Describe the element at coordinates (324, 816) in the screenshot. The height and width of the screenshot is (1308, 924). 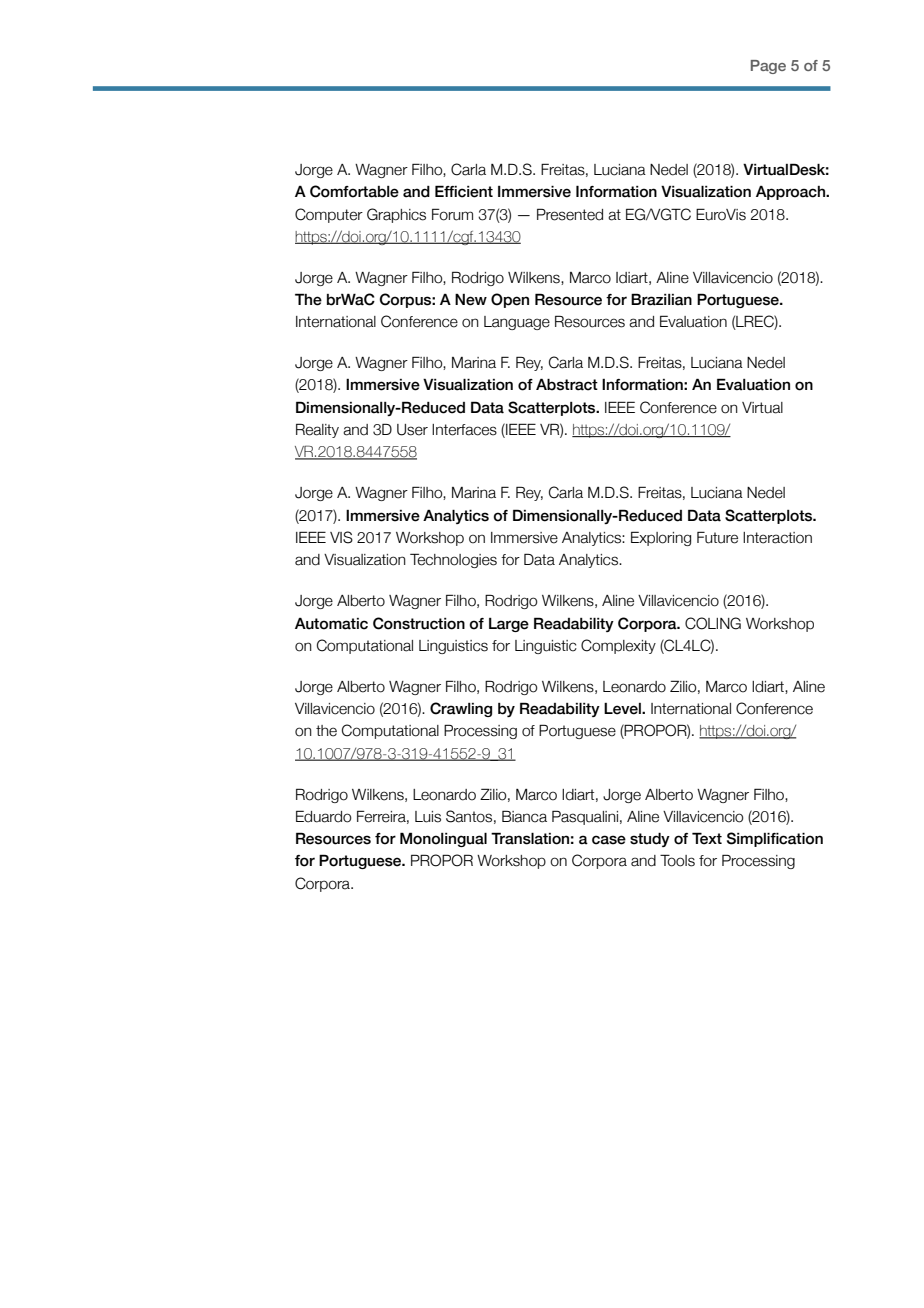
I see `Eduardo` at that location.
